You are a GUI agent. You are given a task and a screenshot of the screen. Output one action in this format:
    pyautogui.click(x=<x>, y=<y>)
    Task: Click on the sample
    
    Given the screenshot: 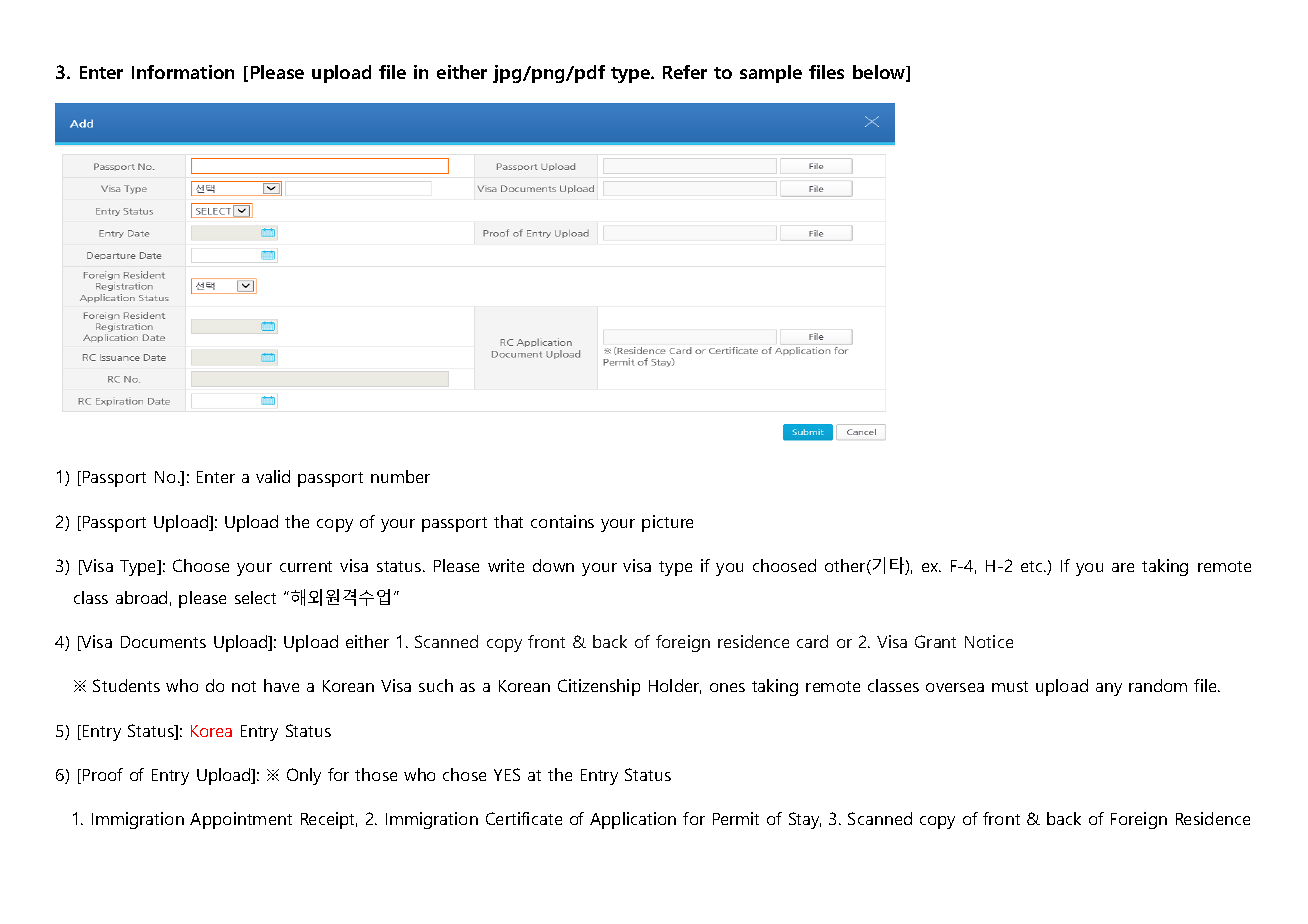 What is the action you would take?
    pyautogui.click(x=771, y=74)
